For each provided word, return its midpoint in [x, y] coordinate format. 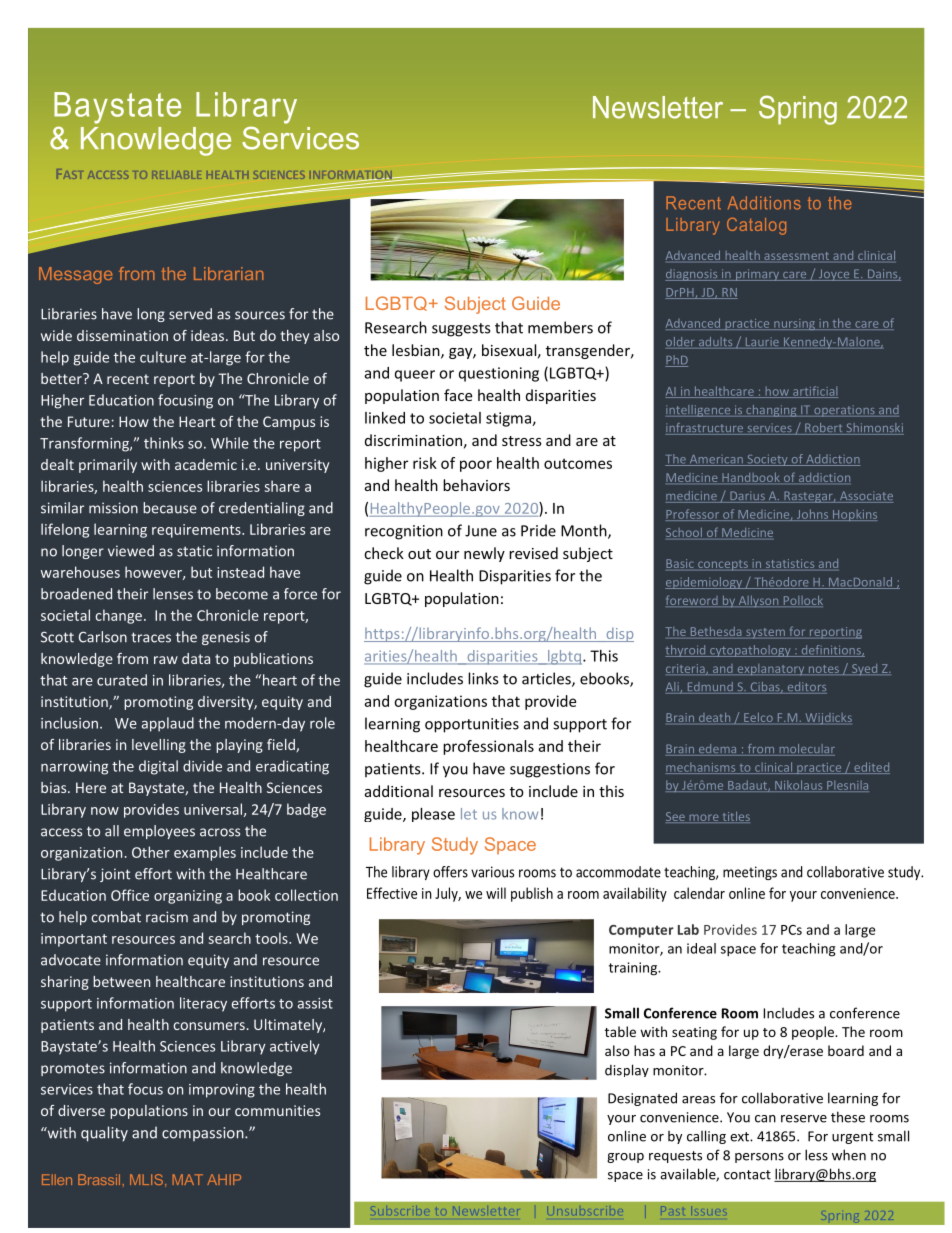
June [481, 531]
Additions [764, 203]
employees [159, 832]
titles [735, 817]
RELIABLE [177, 175]
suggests [461, 330]
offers [450, 872]
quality [104, 1134]
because [170, 508]
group [625, 1158]
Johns [812, 515]
